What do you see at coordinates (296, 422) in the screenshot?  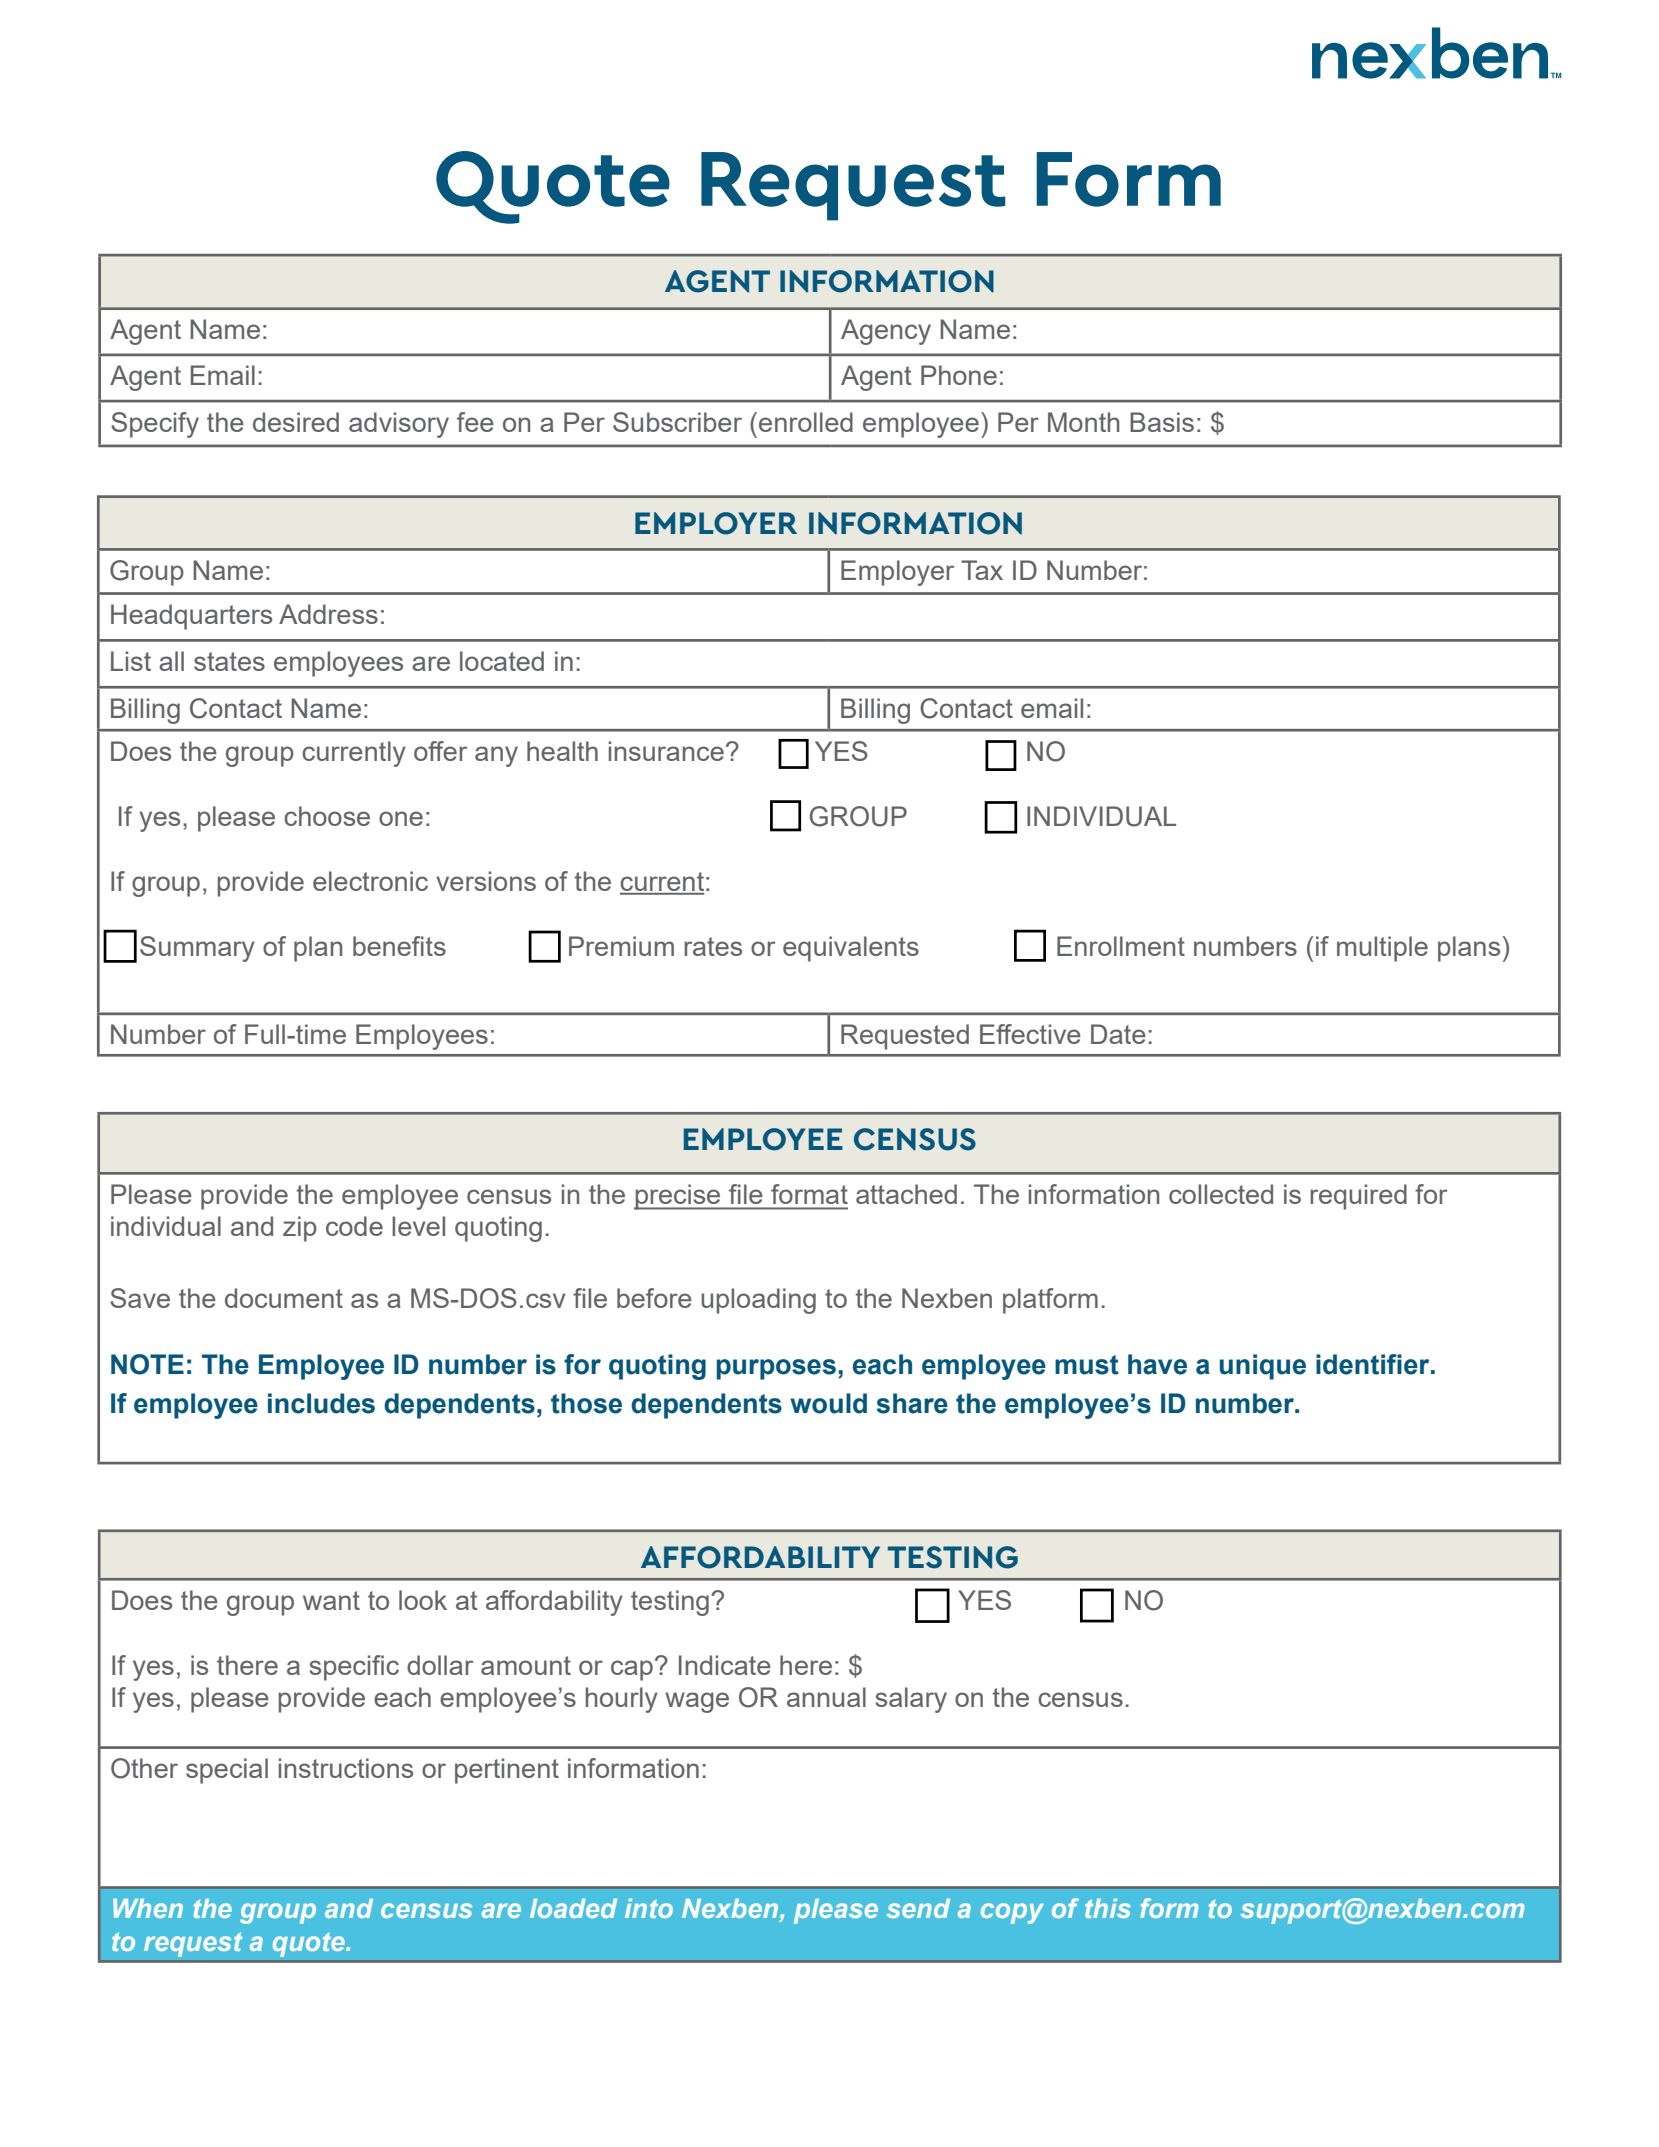 I see `desired` at bounding box center [296, 422].
